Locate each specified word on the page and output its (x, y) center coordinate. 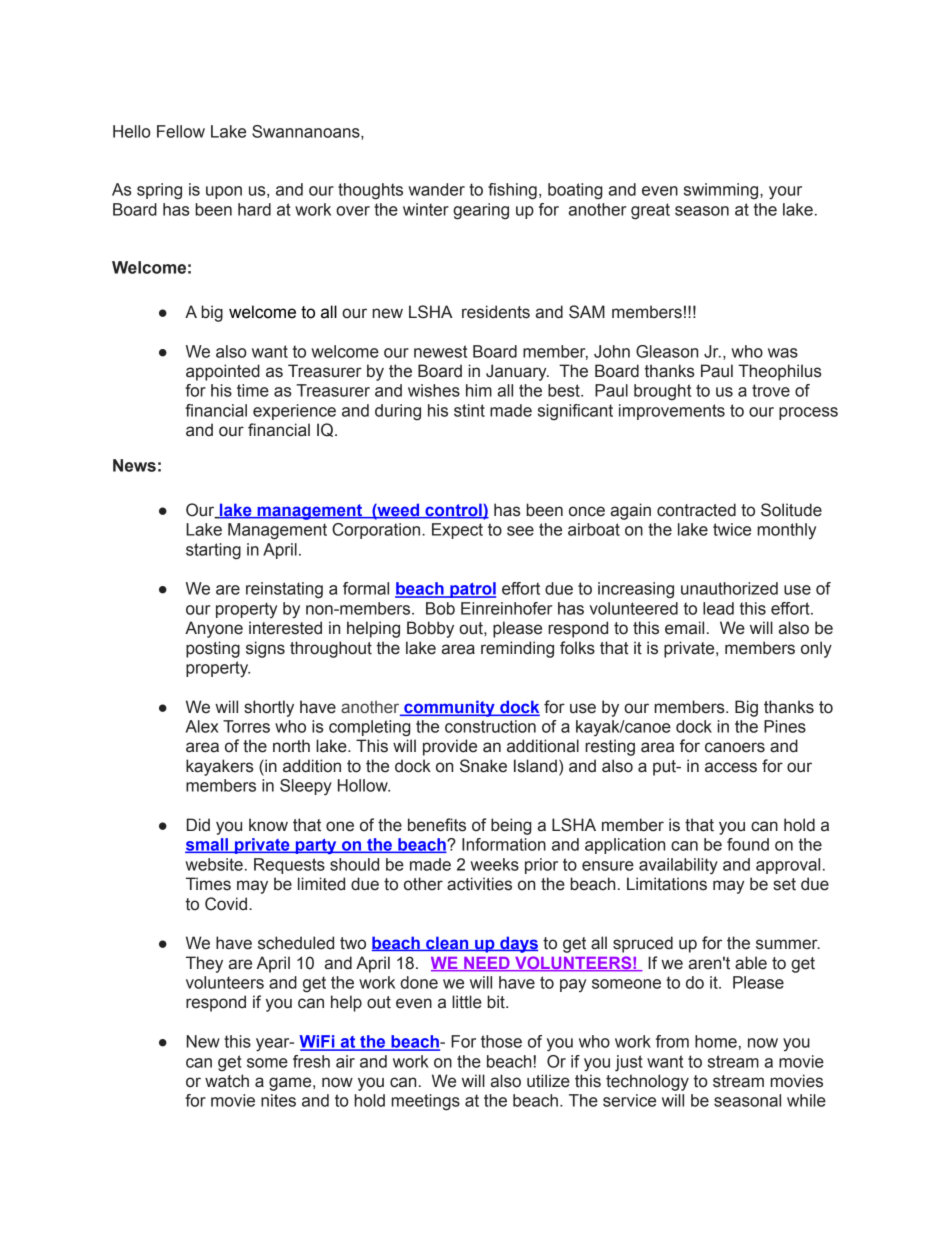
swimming (722, 191)
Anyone (214, 629)
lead (718, 608)
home (716, 1041)
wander (436, 189)
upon (224, 192)
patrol (472, 590)
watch (227, 1081)
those (501, 1041)
